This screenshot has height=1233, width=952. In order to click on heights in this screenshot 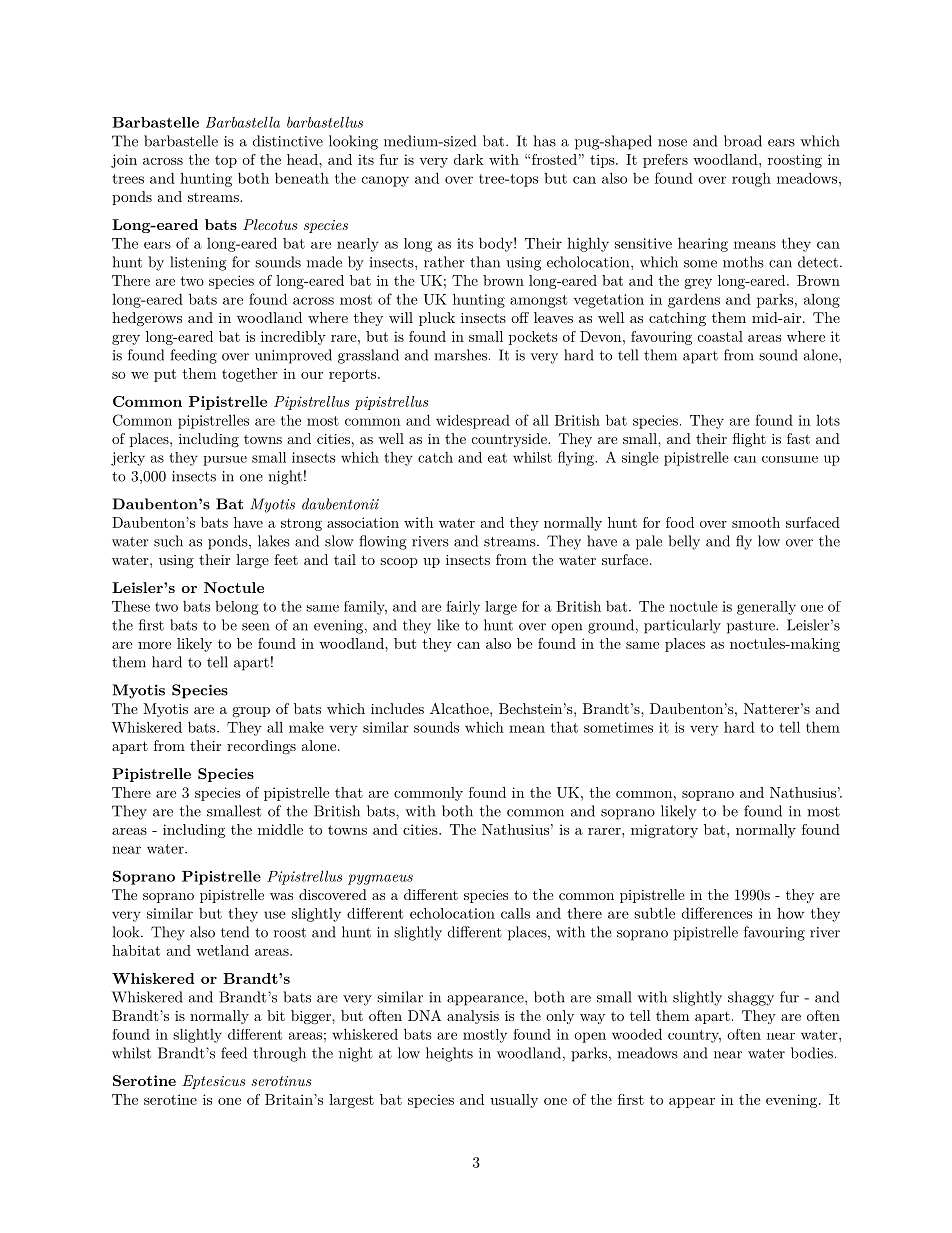, I will do `click(449, 1054)`.
